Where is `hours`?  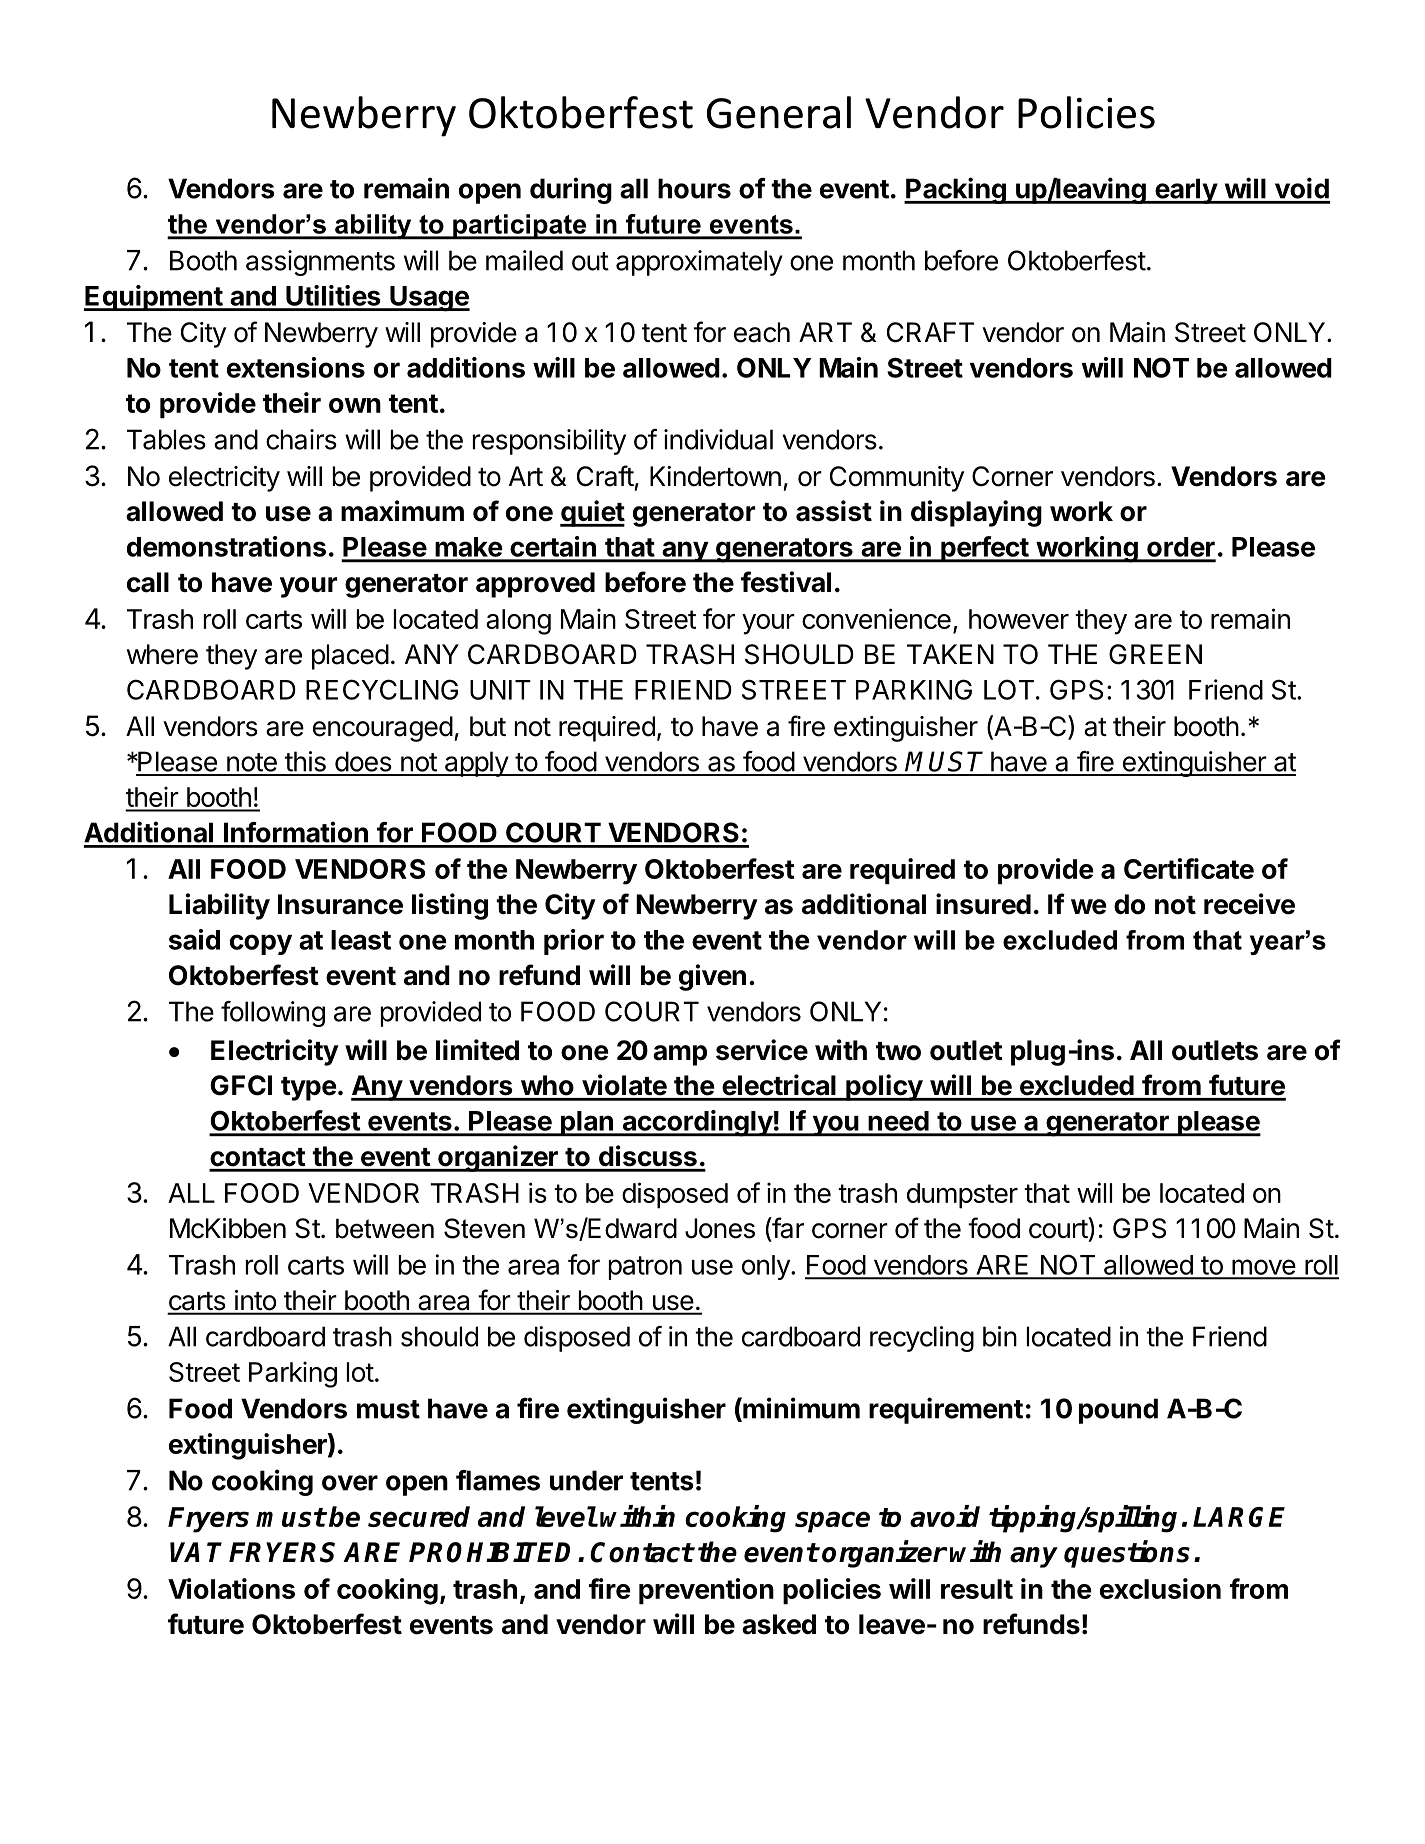
hours is located at coordinates (694, 188).
